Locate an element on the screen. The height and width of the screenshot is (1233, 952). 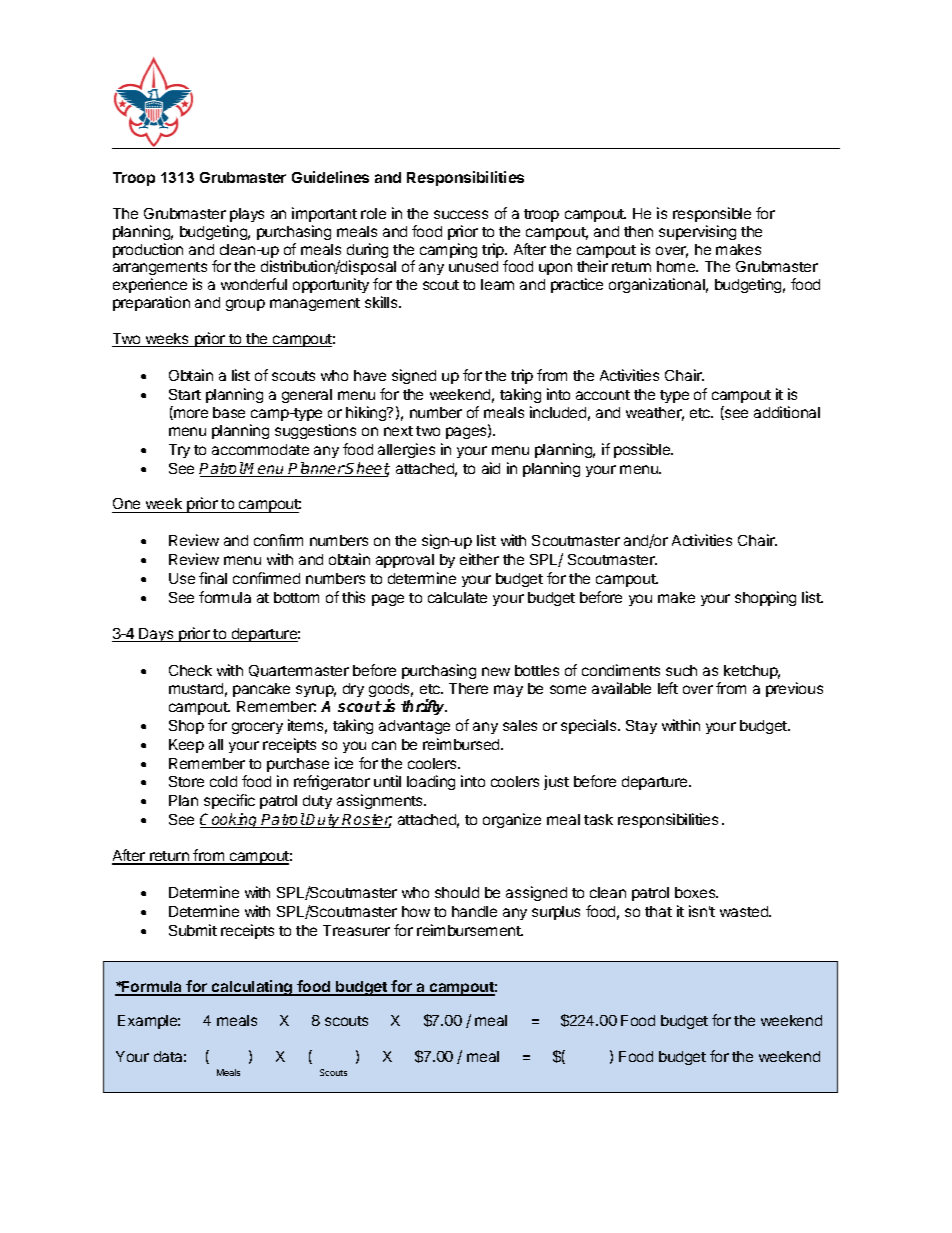
specific is located at coordinates (229, 801).
